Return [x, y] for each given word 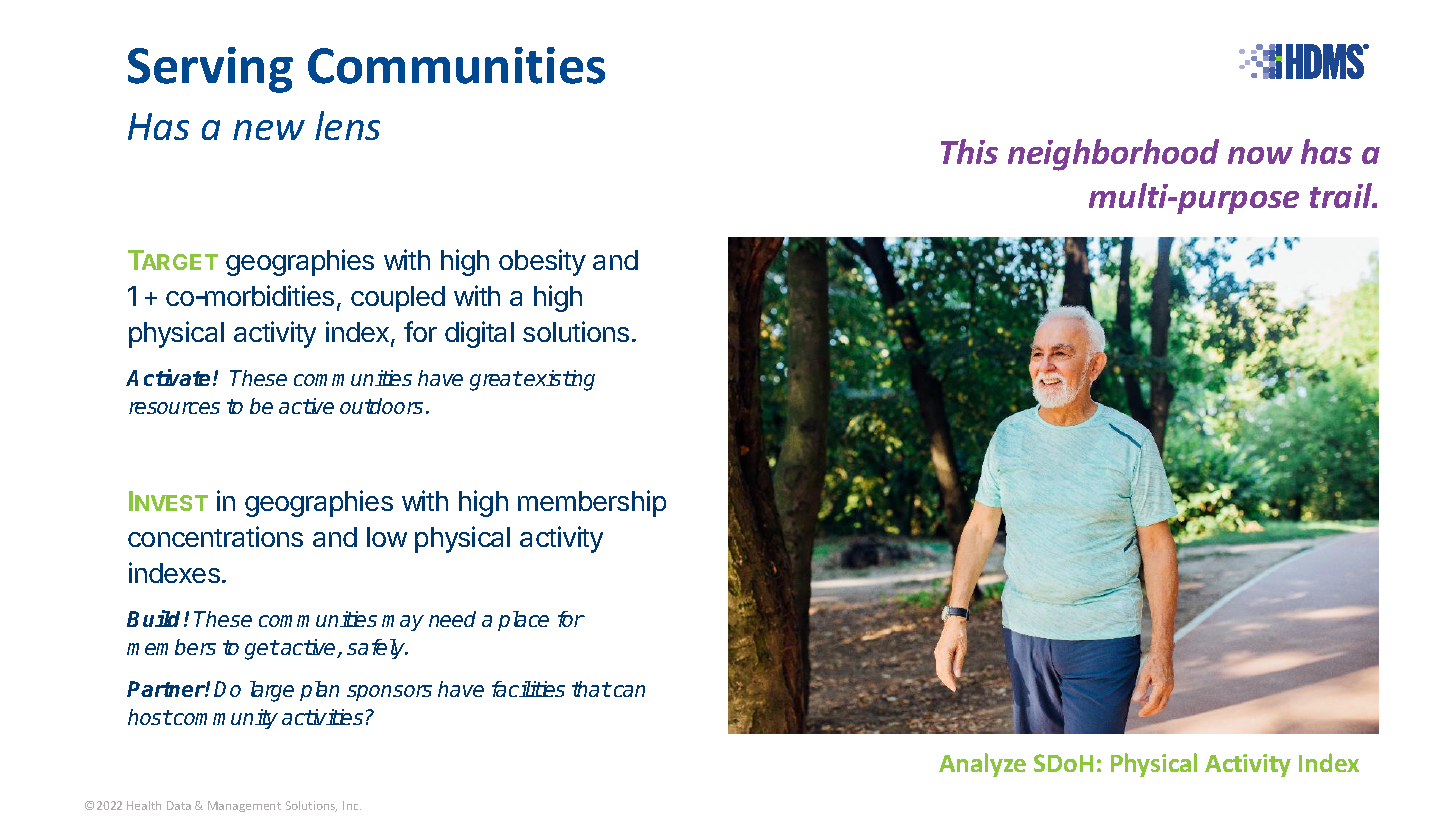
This [969, 151]
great [496, 381]
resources [174, 408]
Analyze [982, 765]
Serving [210, 70]
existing [559, 380]
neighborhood [1113, 155]
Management [244, 806]
